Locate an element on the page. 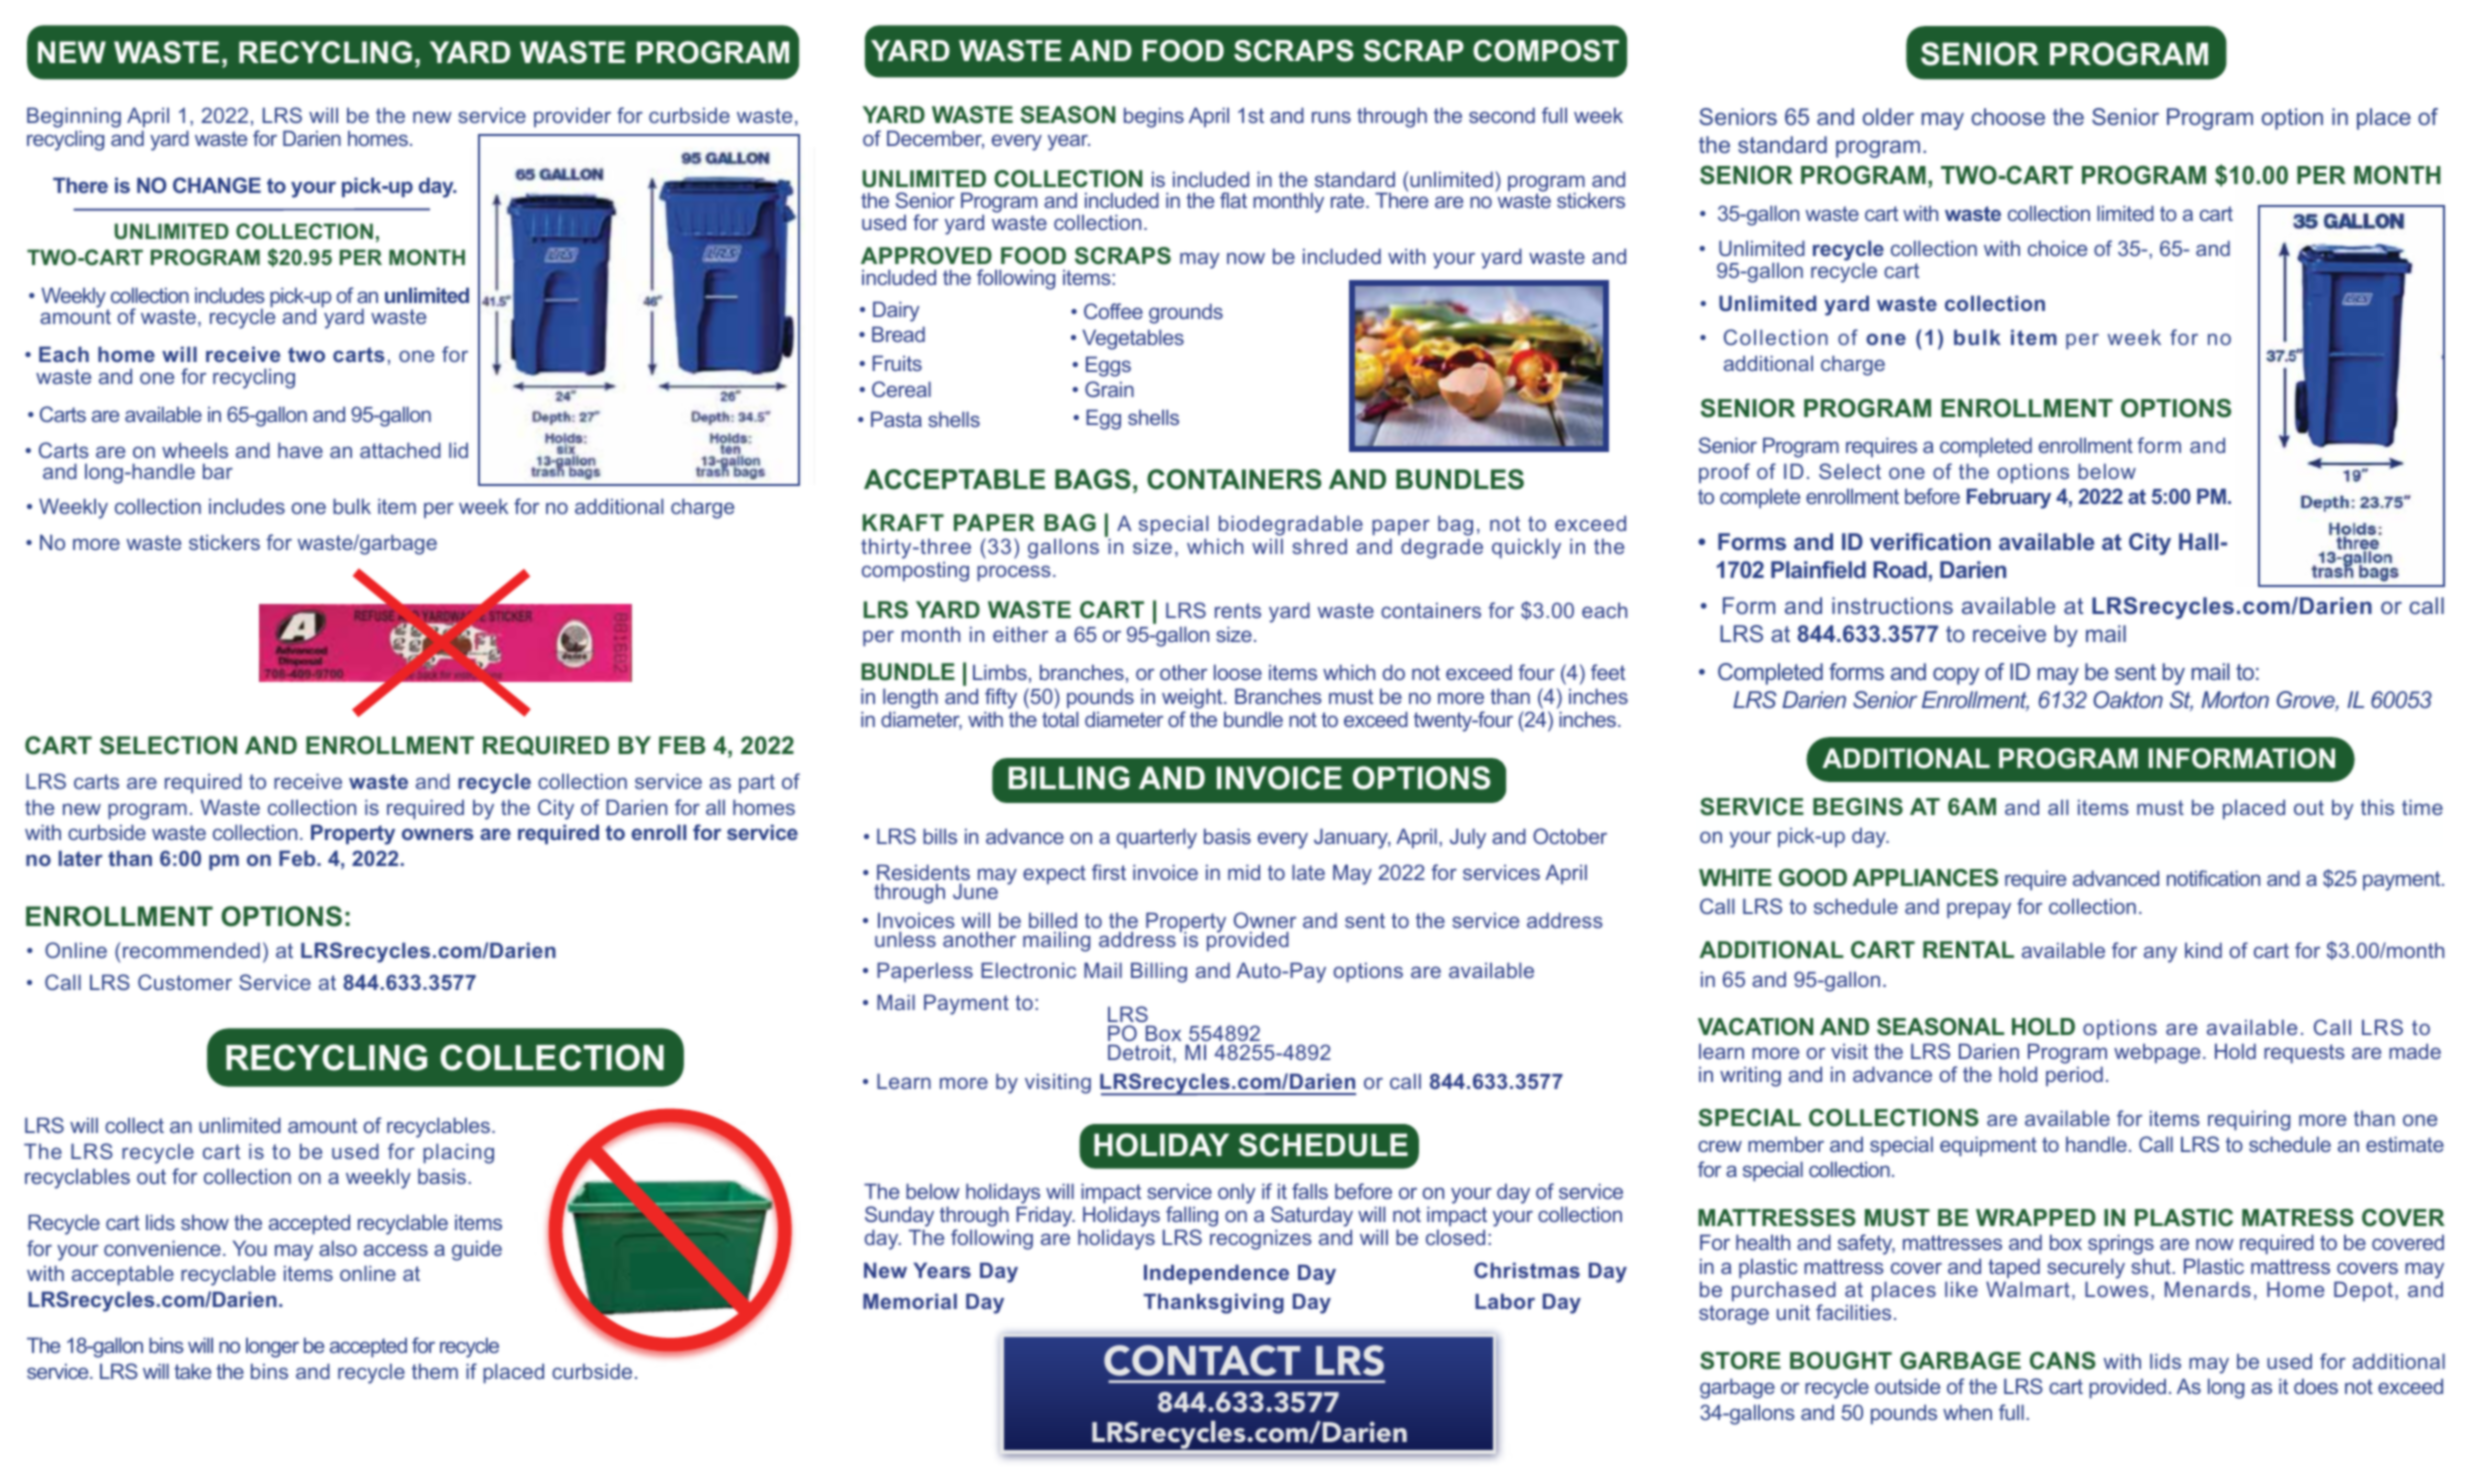 This page has height=1469, width=2483. placing is located at coordinates (458, 1153).
